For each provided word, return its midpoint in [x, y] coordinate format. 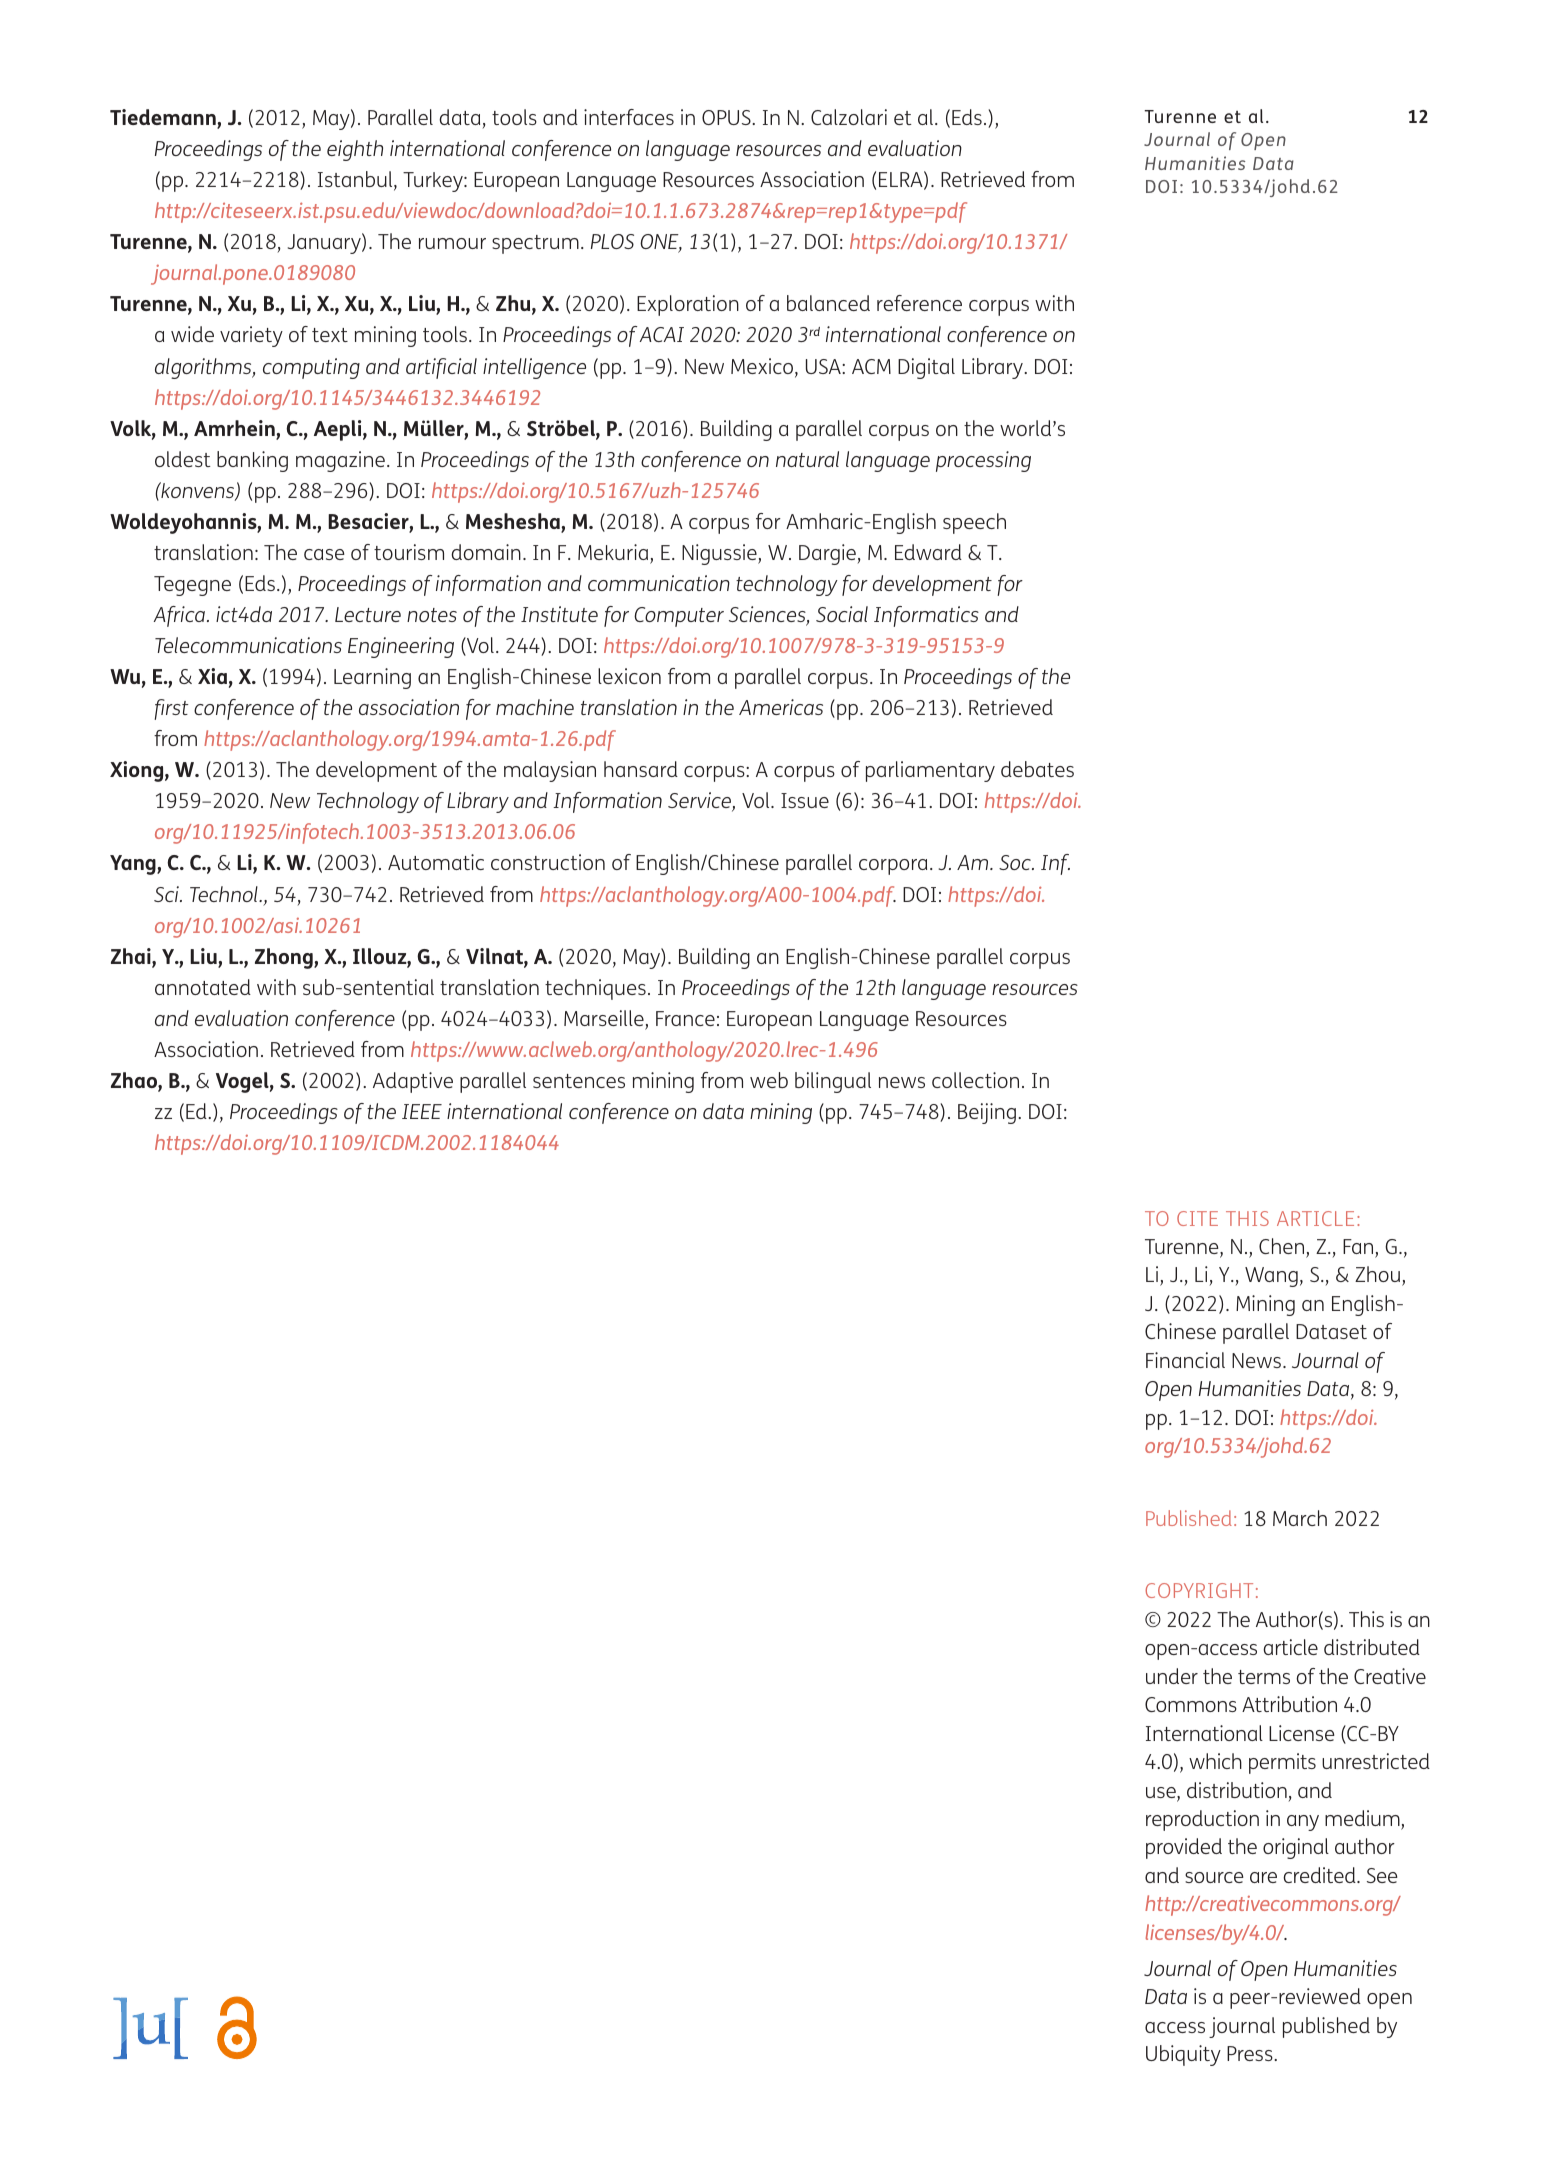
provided [1184, 1848]
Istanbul [356, 180]
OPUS [727, 117]
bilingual [833, 1082]
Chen [1283, 1247]
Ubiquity [1183, 2055]
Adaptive [413, 1082]
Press [1251, 2053]
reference [919, 303]
